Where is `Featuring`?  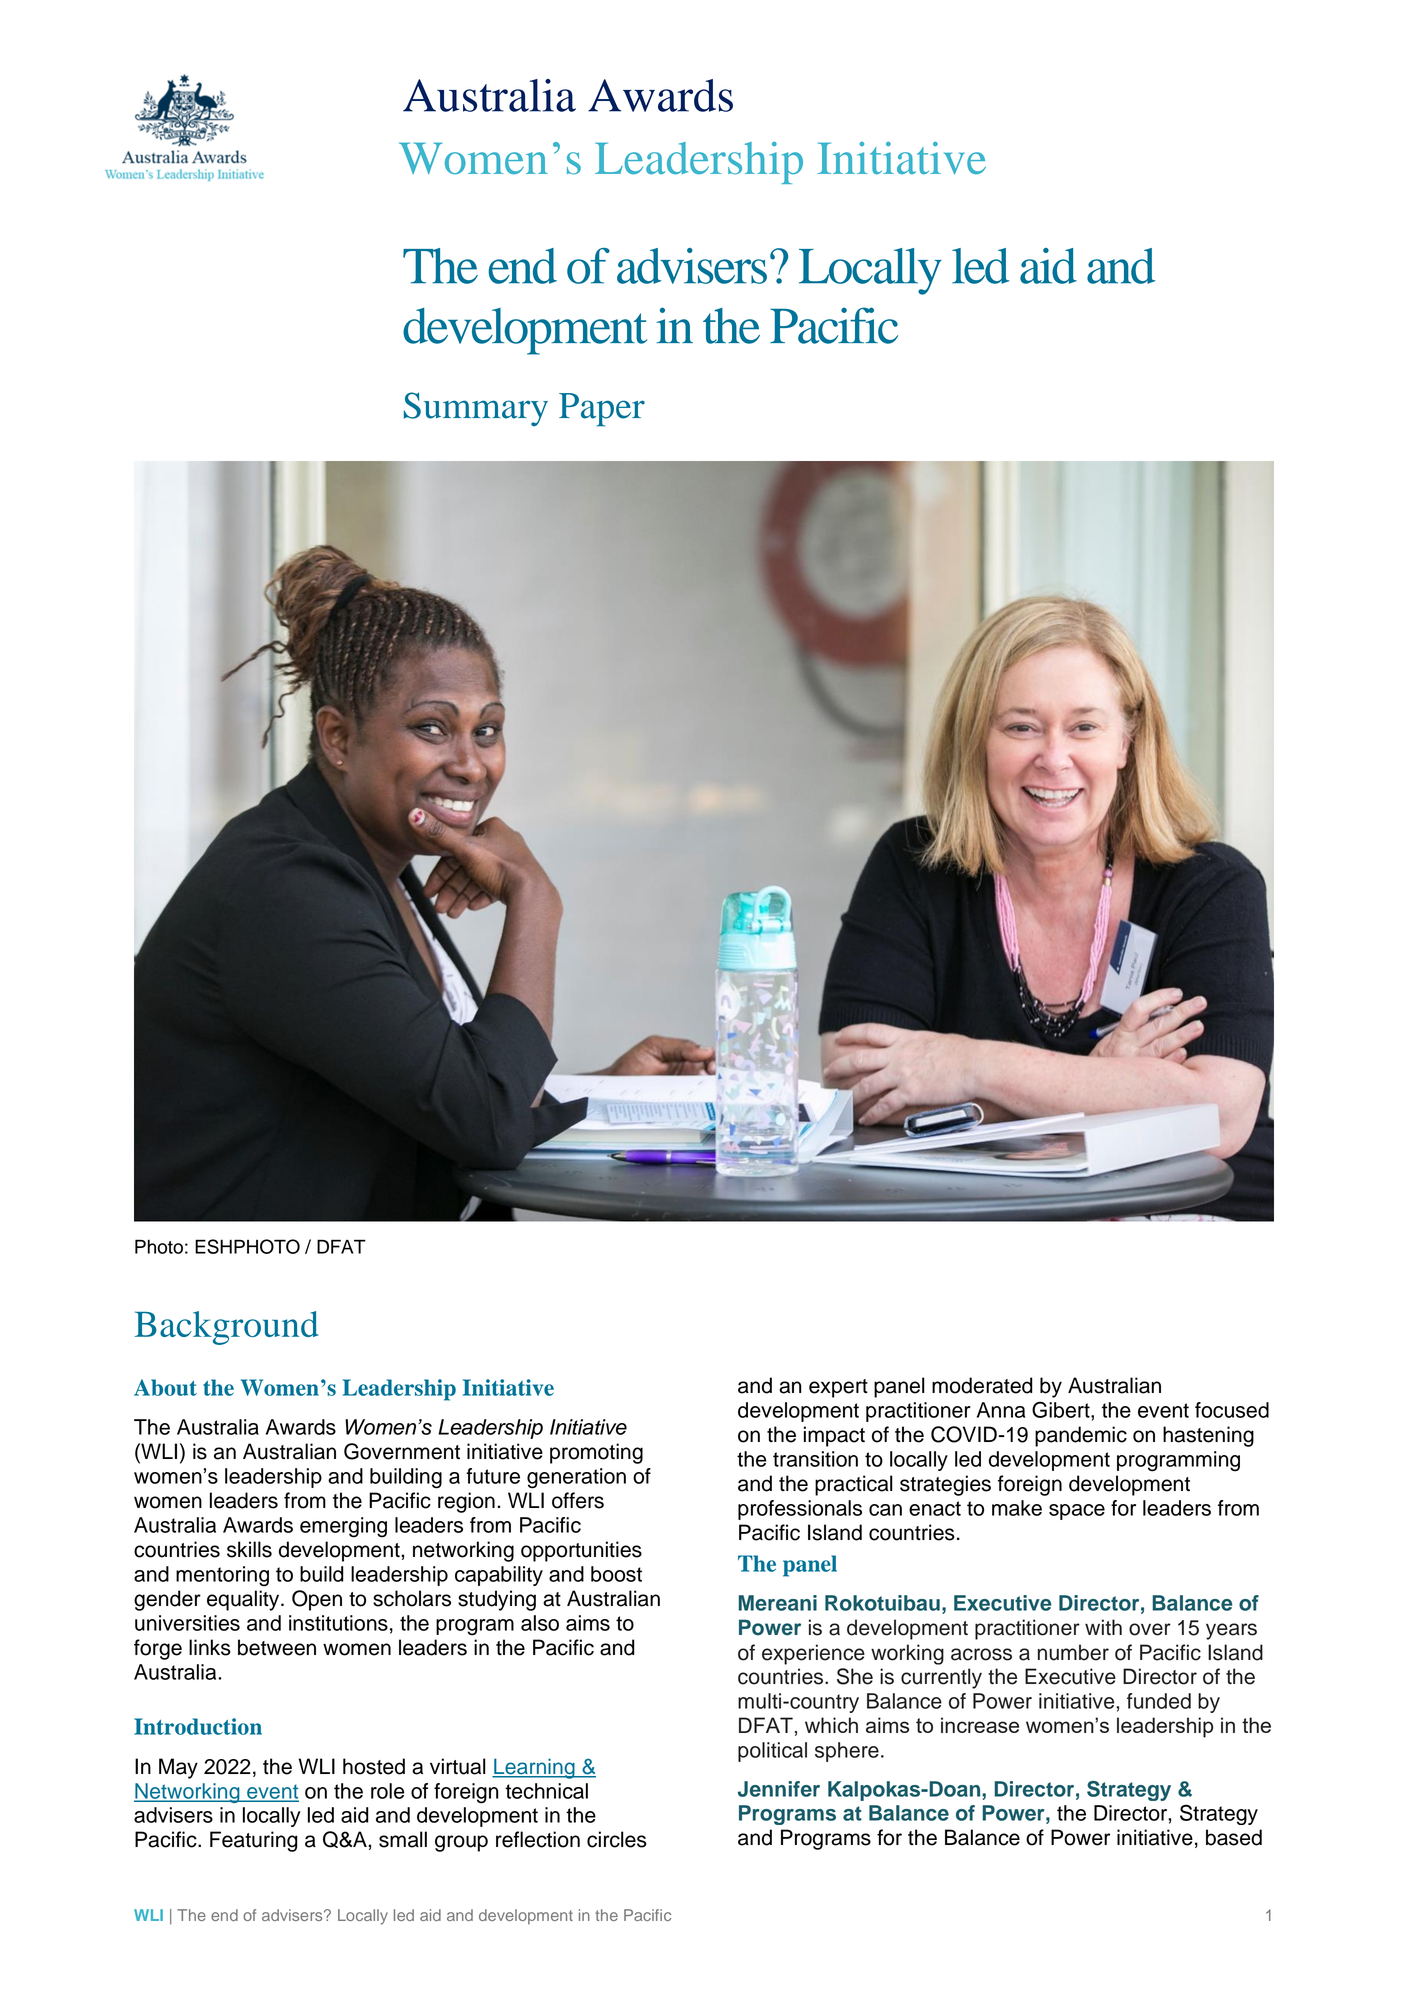
Featuring is located at coordinates (254, 1841).
